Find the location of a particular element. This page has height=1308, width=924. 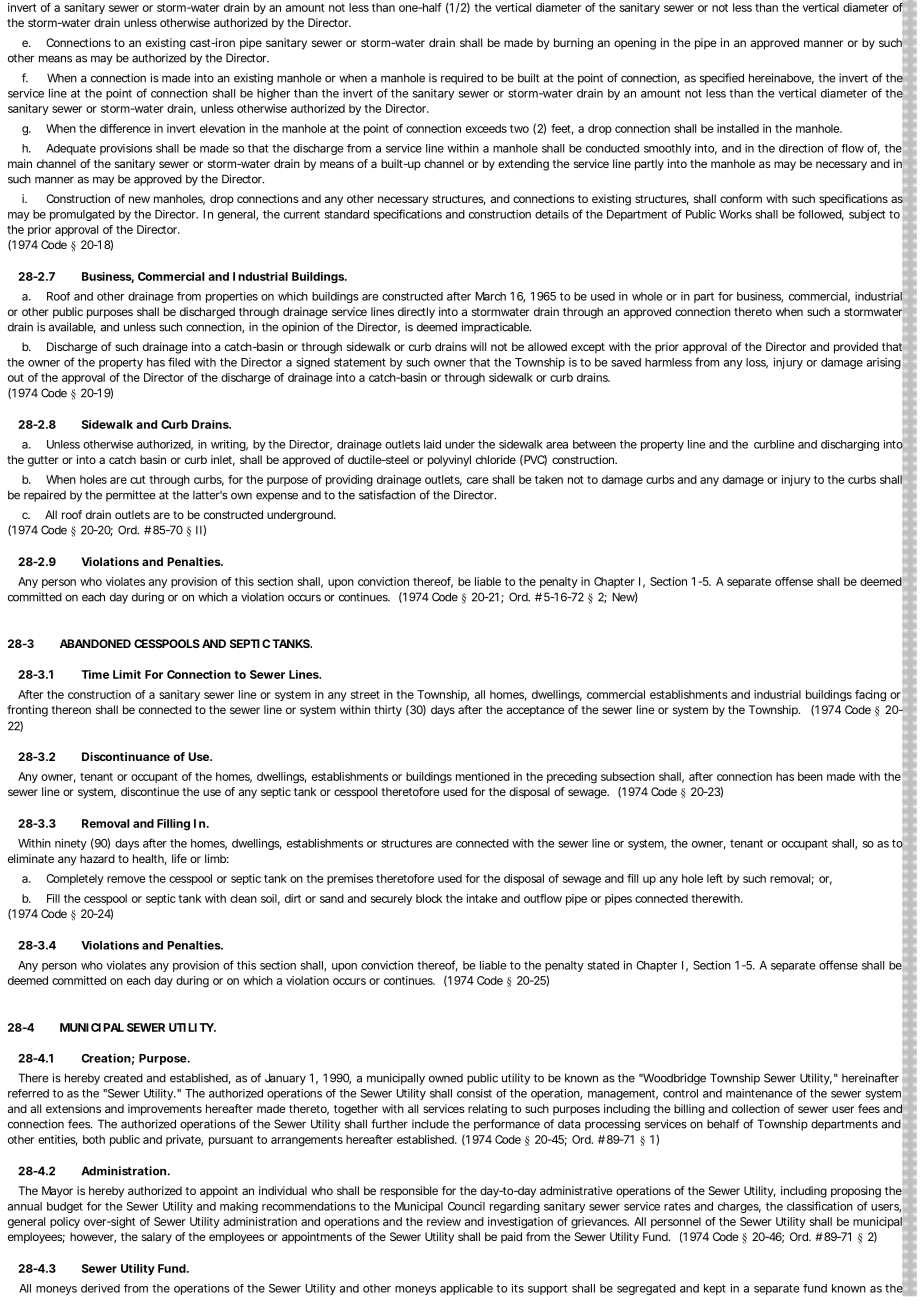

difference is located at coordinates (125, 128).
